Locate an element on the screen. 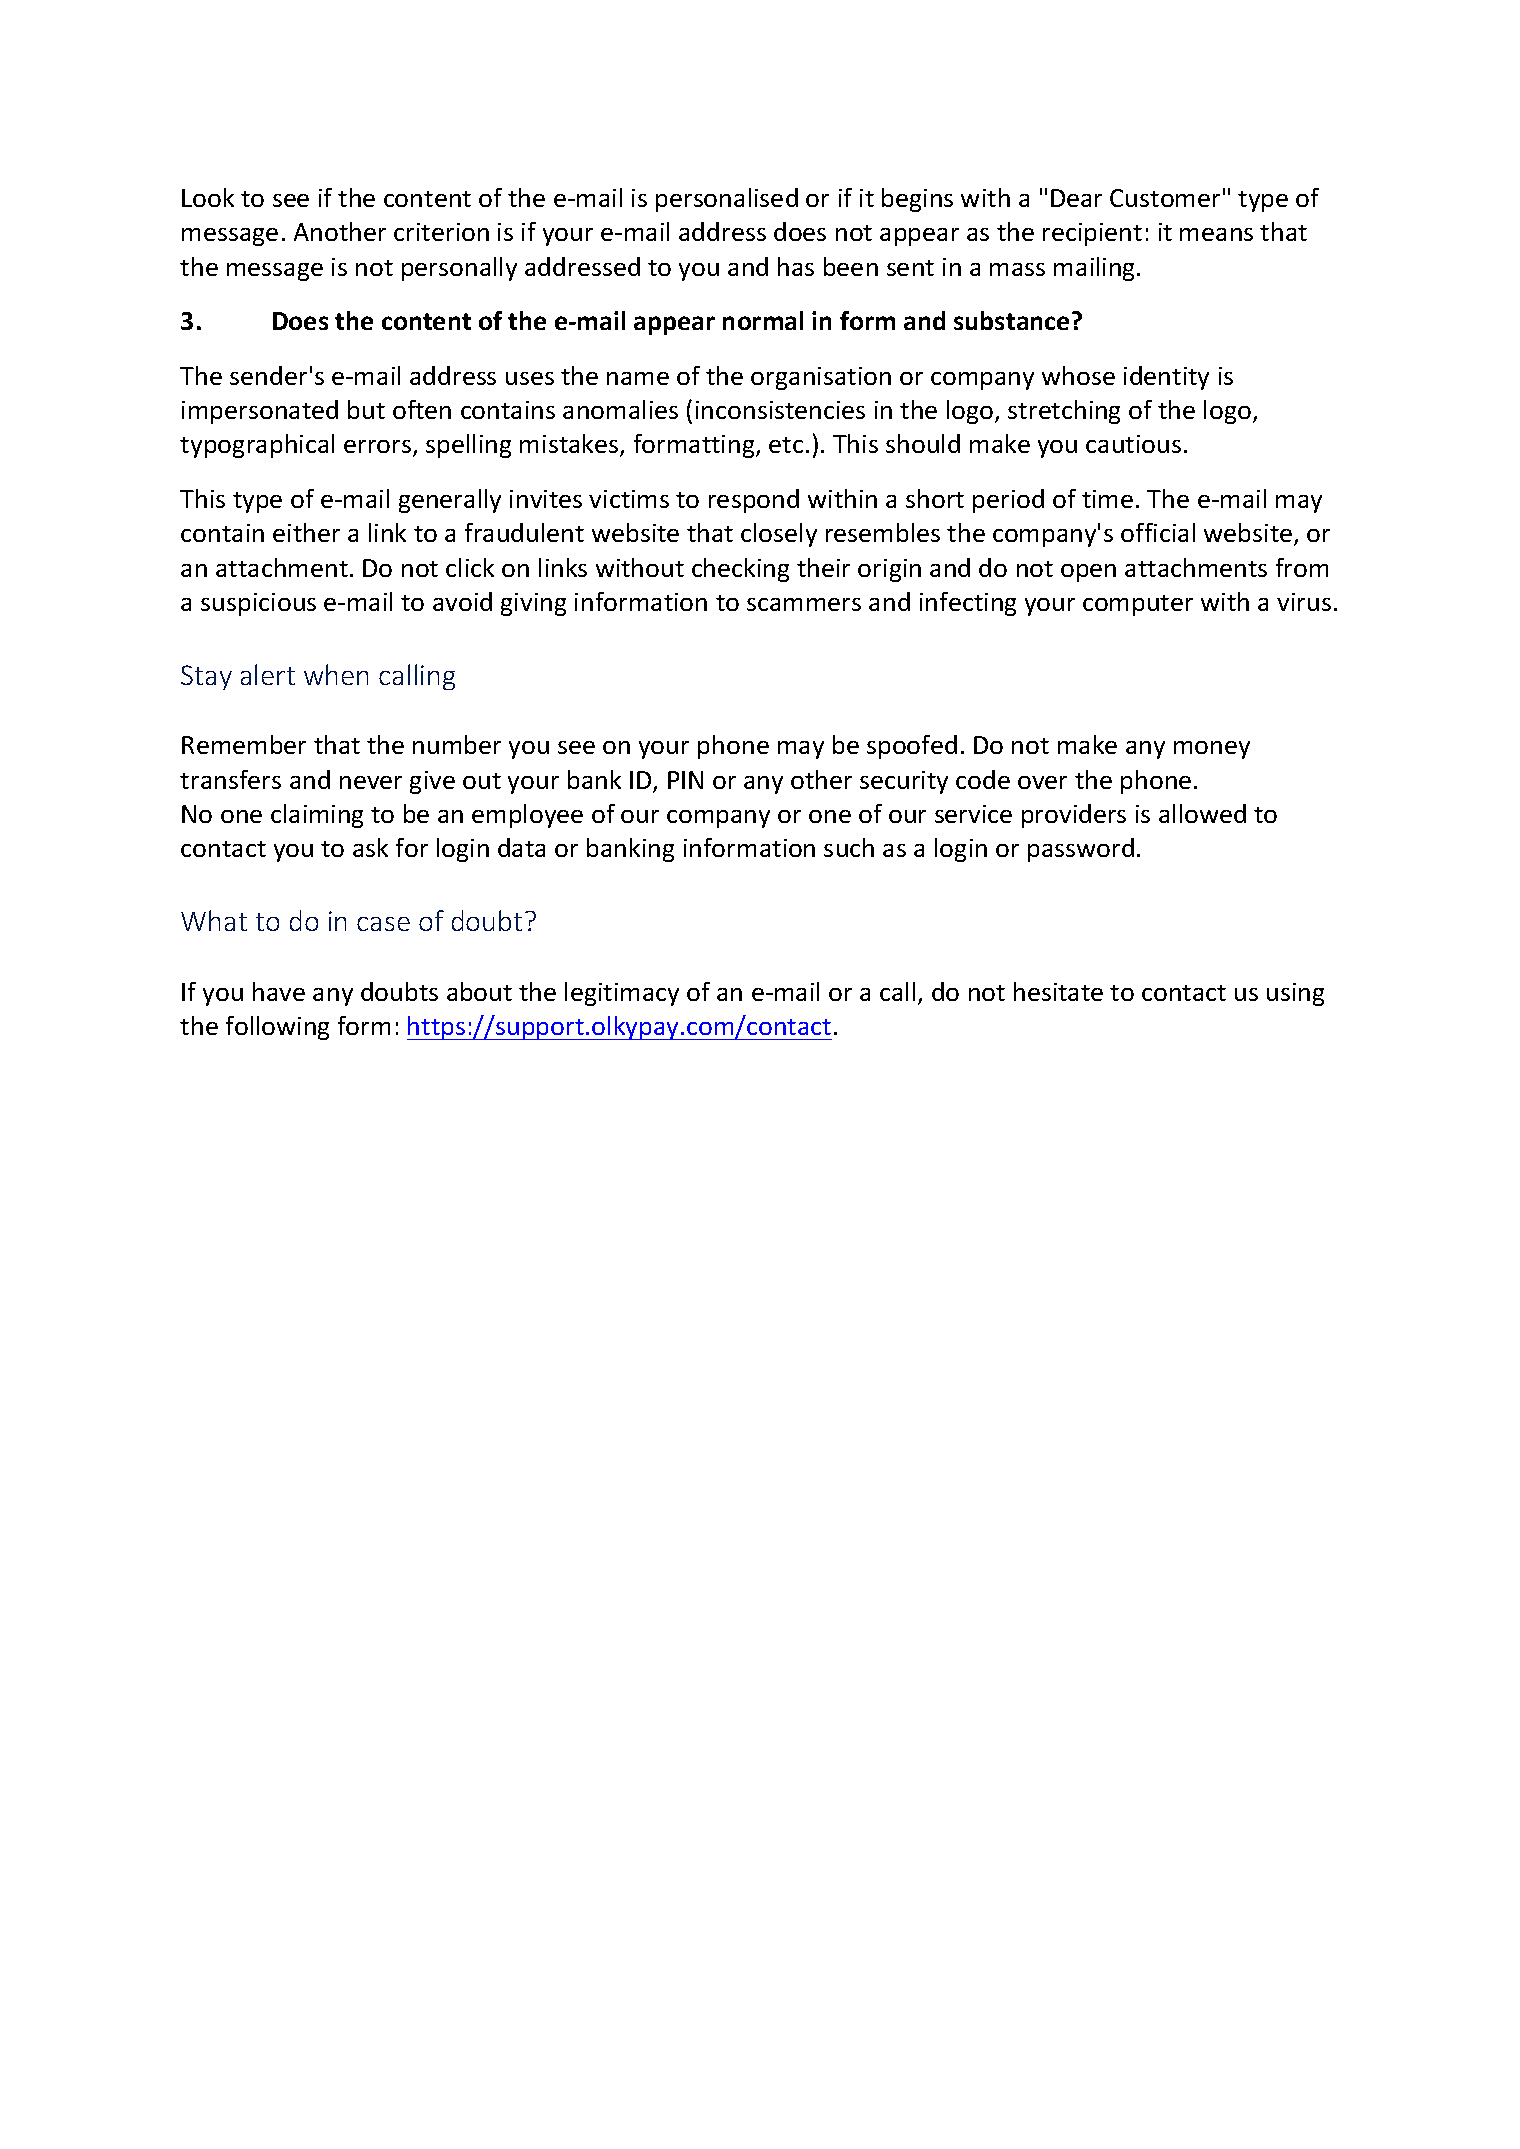 Image resolution: width=1520 pixels, height=2149 pixels. when is located at coordinates (336, 674).
